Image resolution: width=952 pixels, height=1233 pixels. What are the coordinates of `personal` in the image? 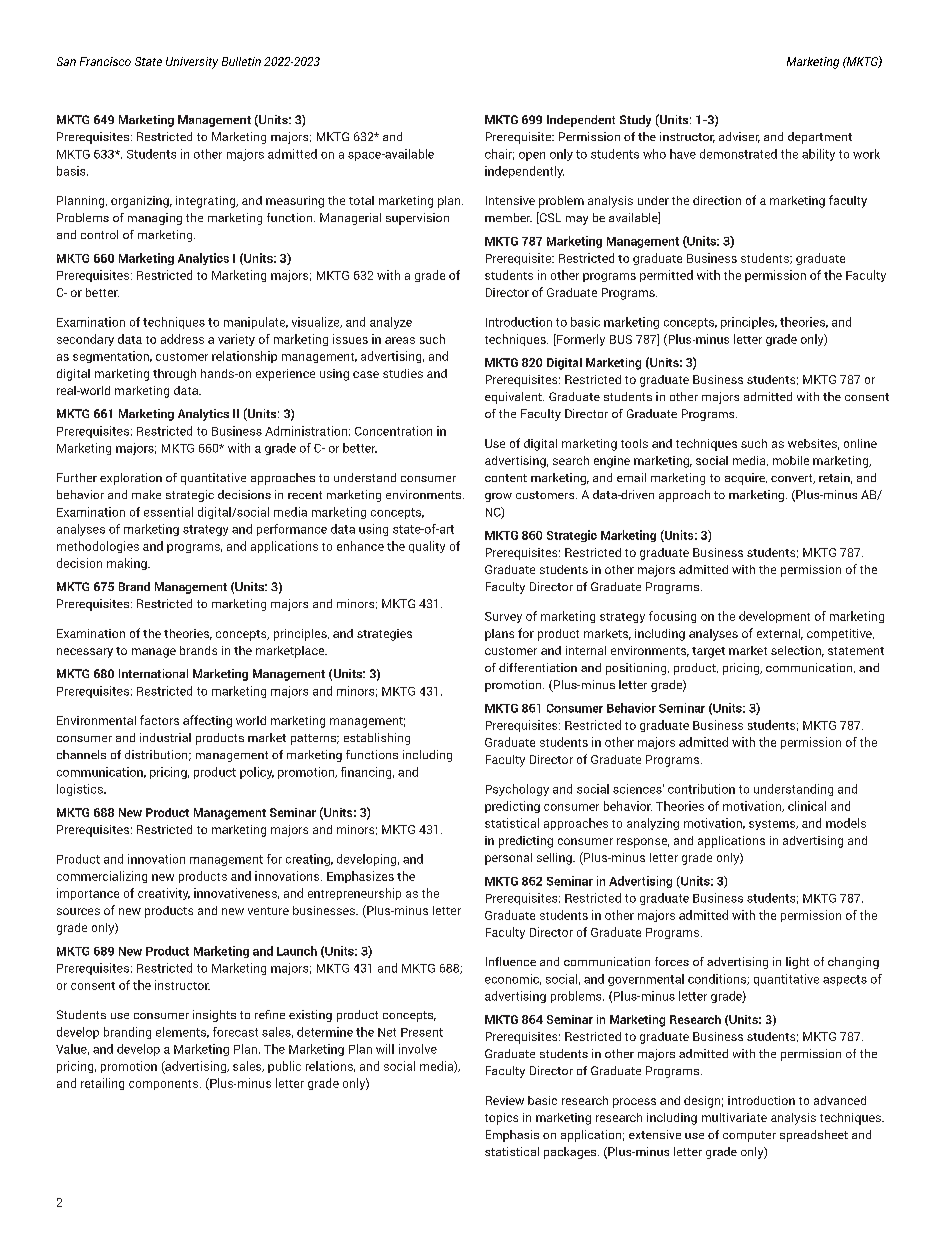 It's located at (508, 859).
